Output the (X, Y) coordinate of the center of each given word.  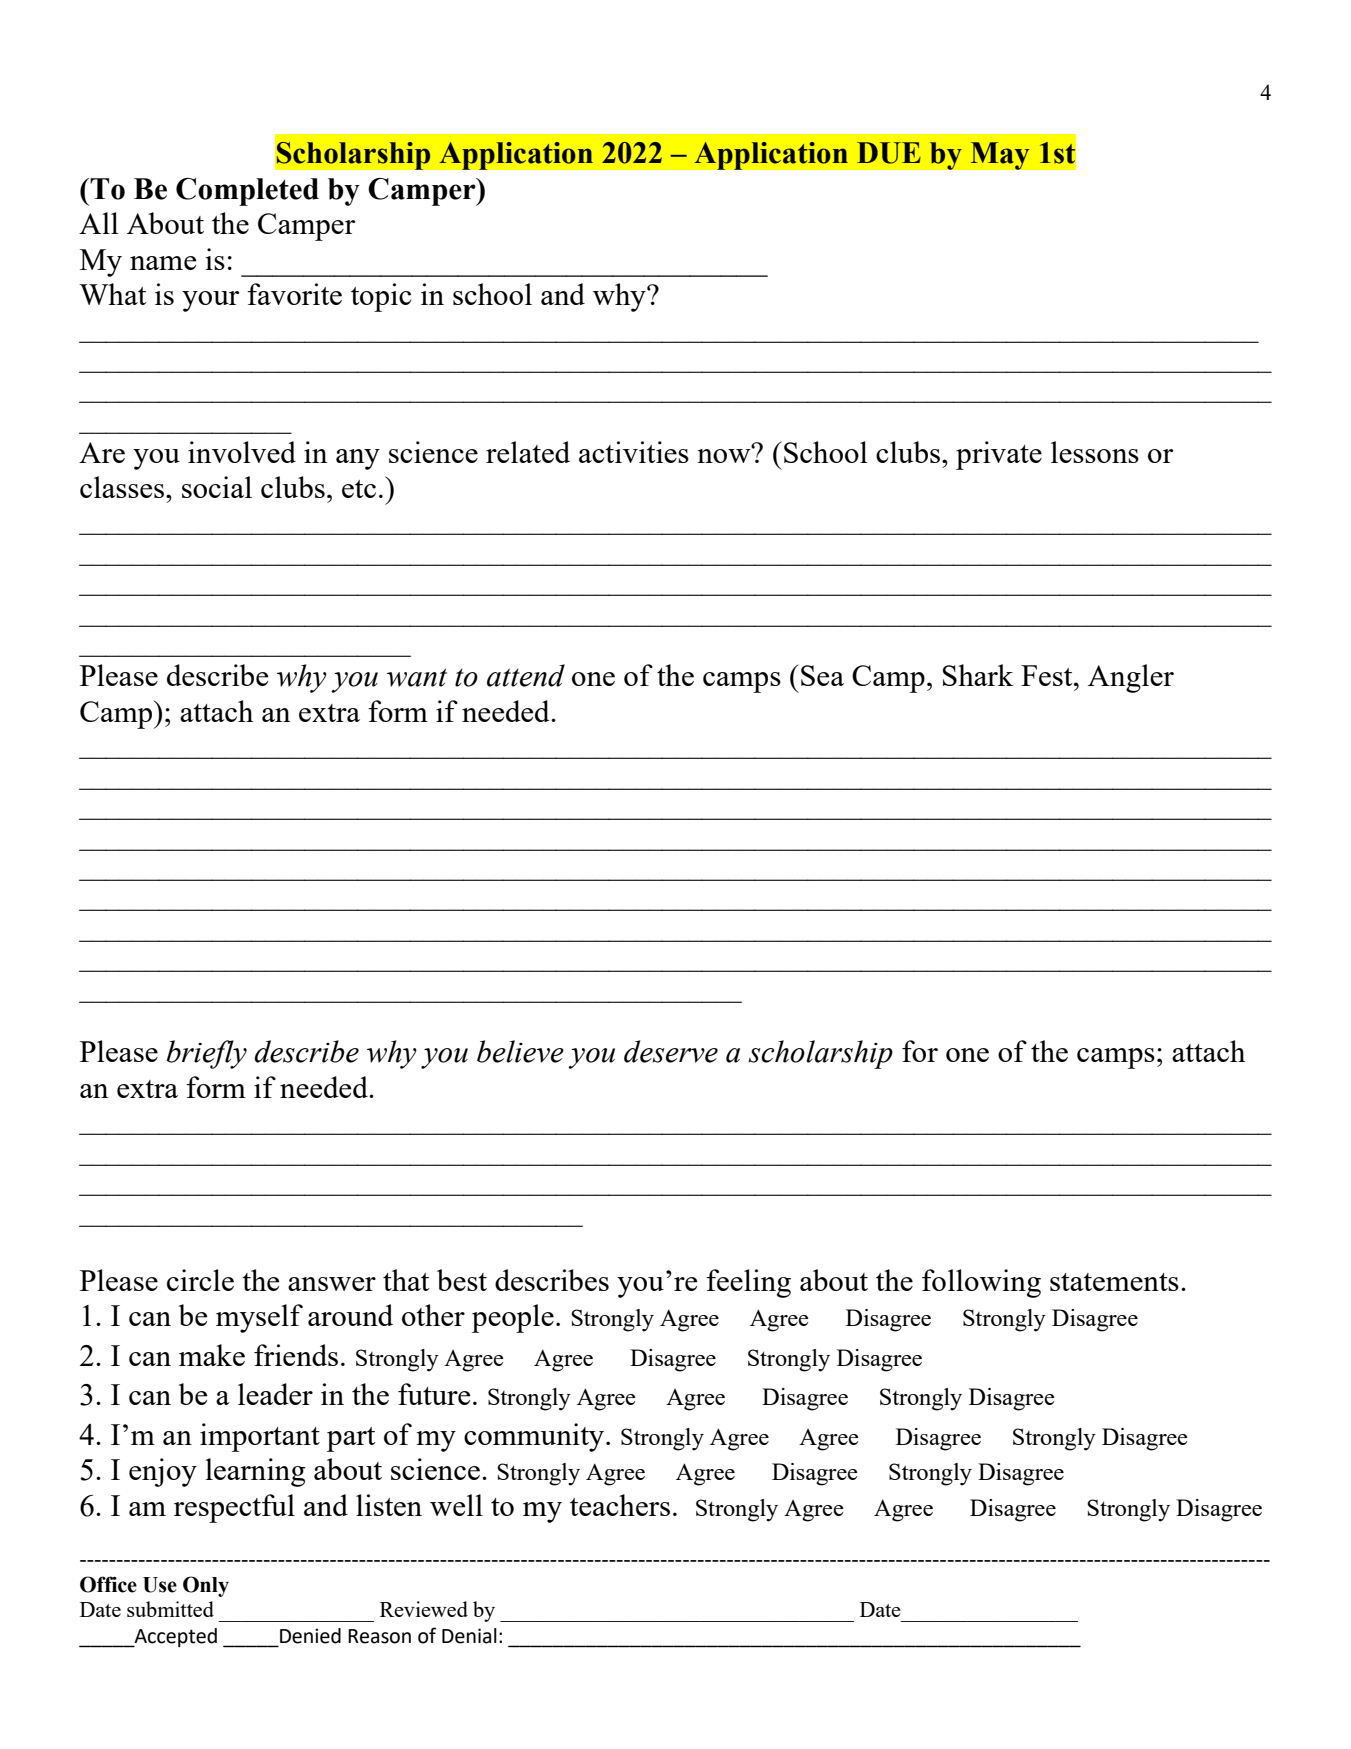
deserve (671, 1051)
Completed (247, 192)
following (981, 1283)
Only (206, 1586)
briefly (207, 1054)
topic (381, 297)
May (1000, 156)
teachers (620, 1505)
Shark (978, 675)
